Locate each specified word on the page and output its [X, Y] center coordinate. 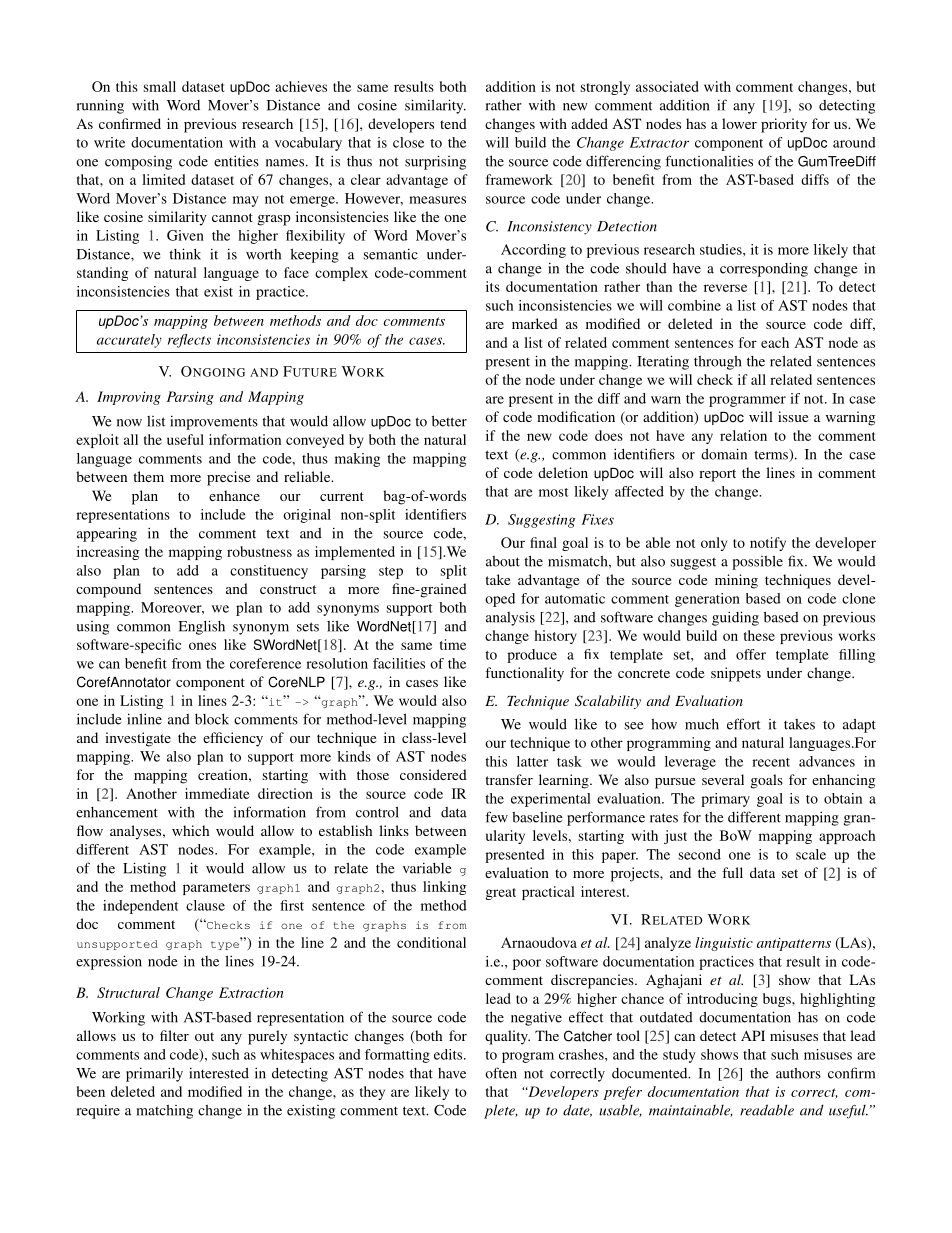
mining [736, 581]
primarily [154, 1074]
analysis [510, 619]
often [501, 1073]
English [202, 627]
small [160, 86]
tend [453, 123]
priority [784, 125]
